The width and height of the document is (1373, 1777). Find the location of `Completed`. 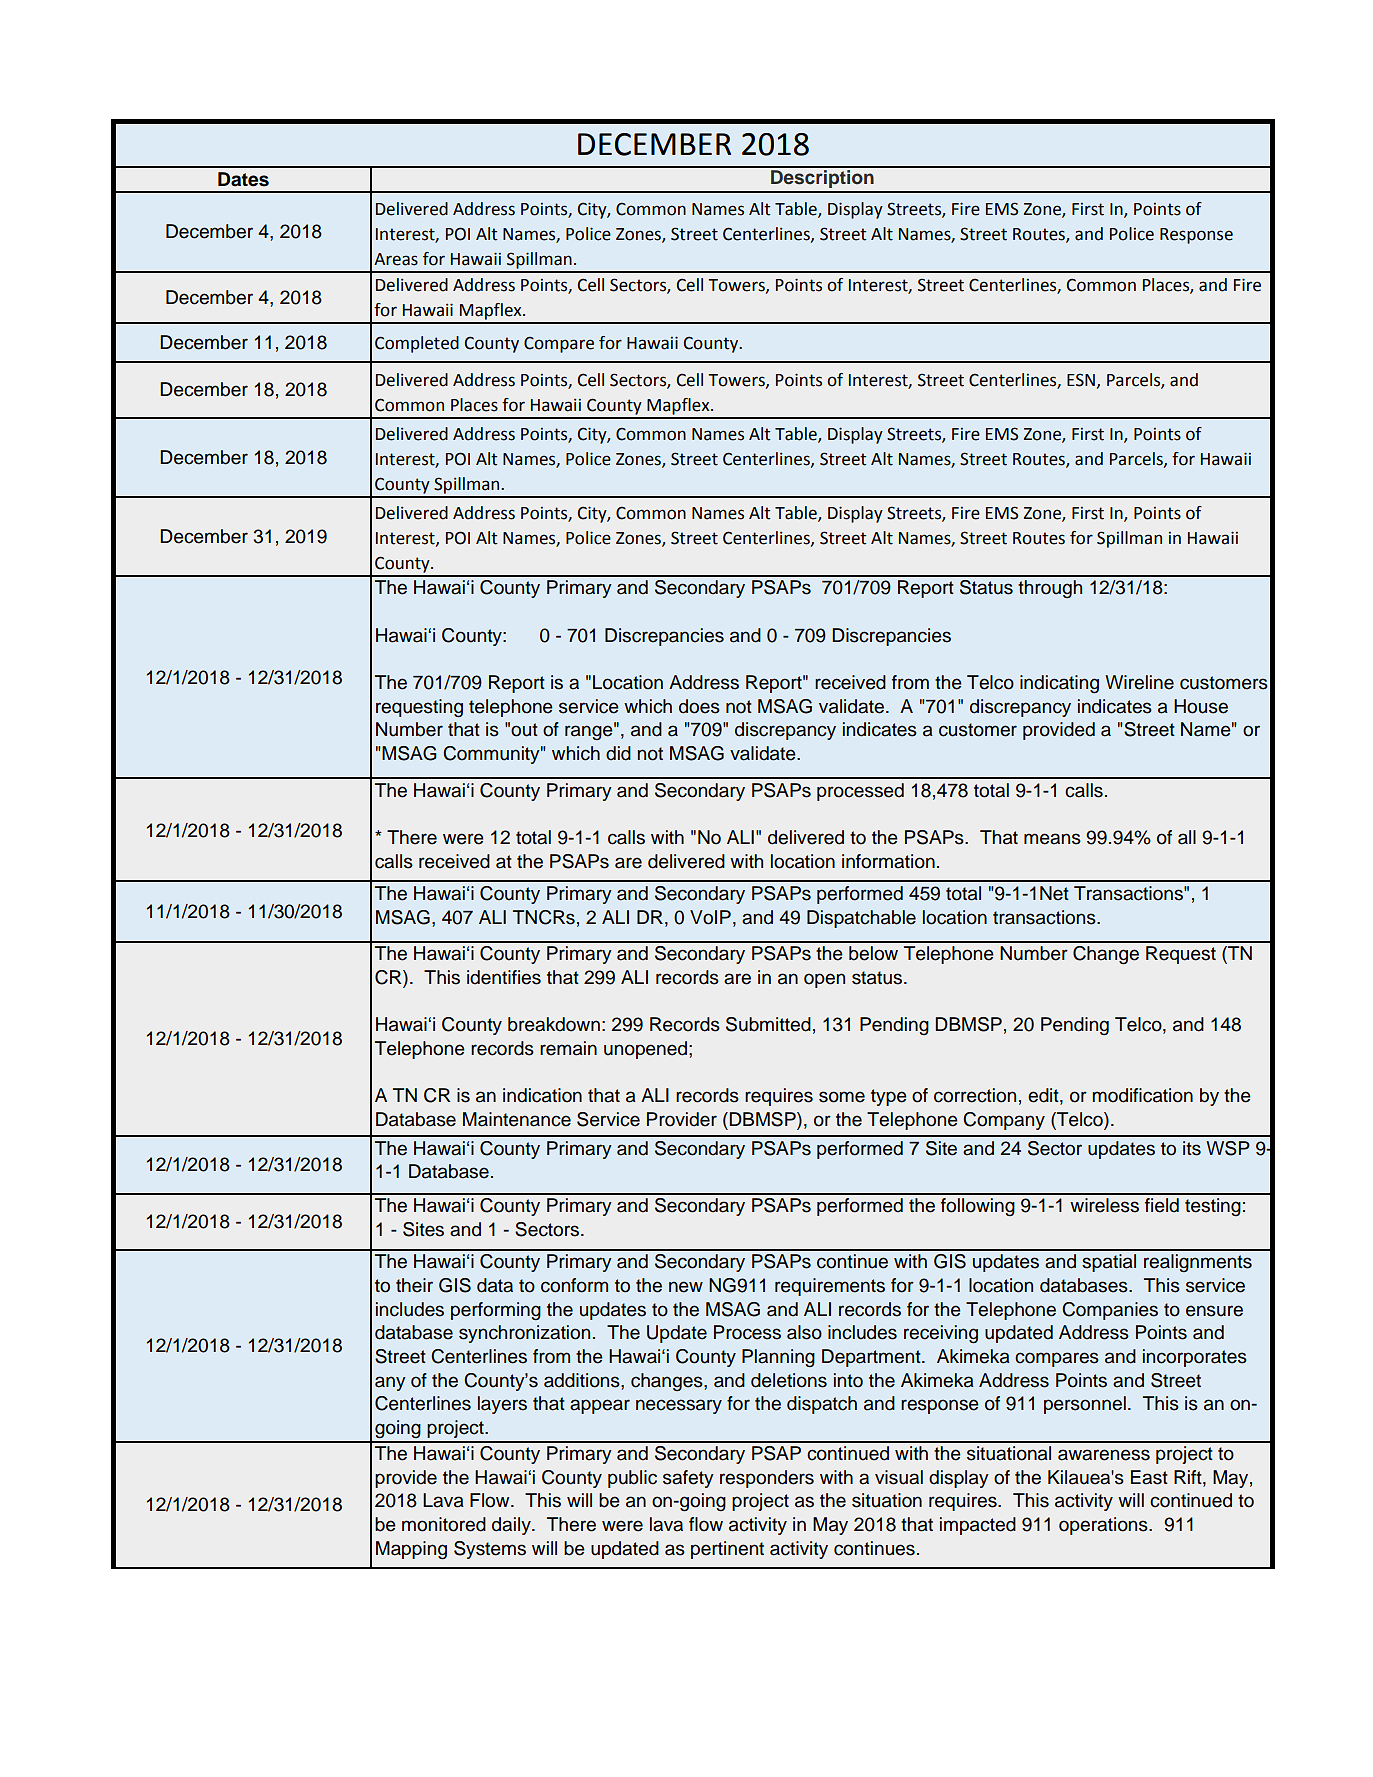

Completed is located at coordinates (417, 344).
